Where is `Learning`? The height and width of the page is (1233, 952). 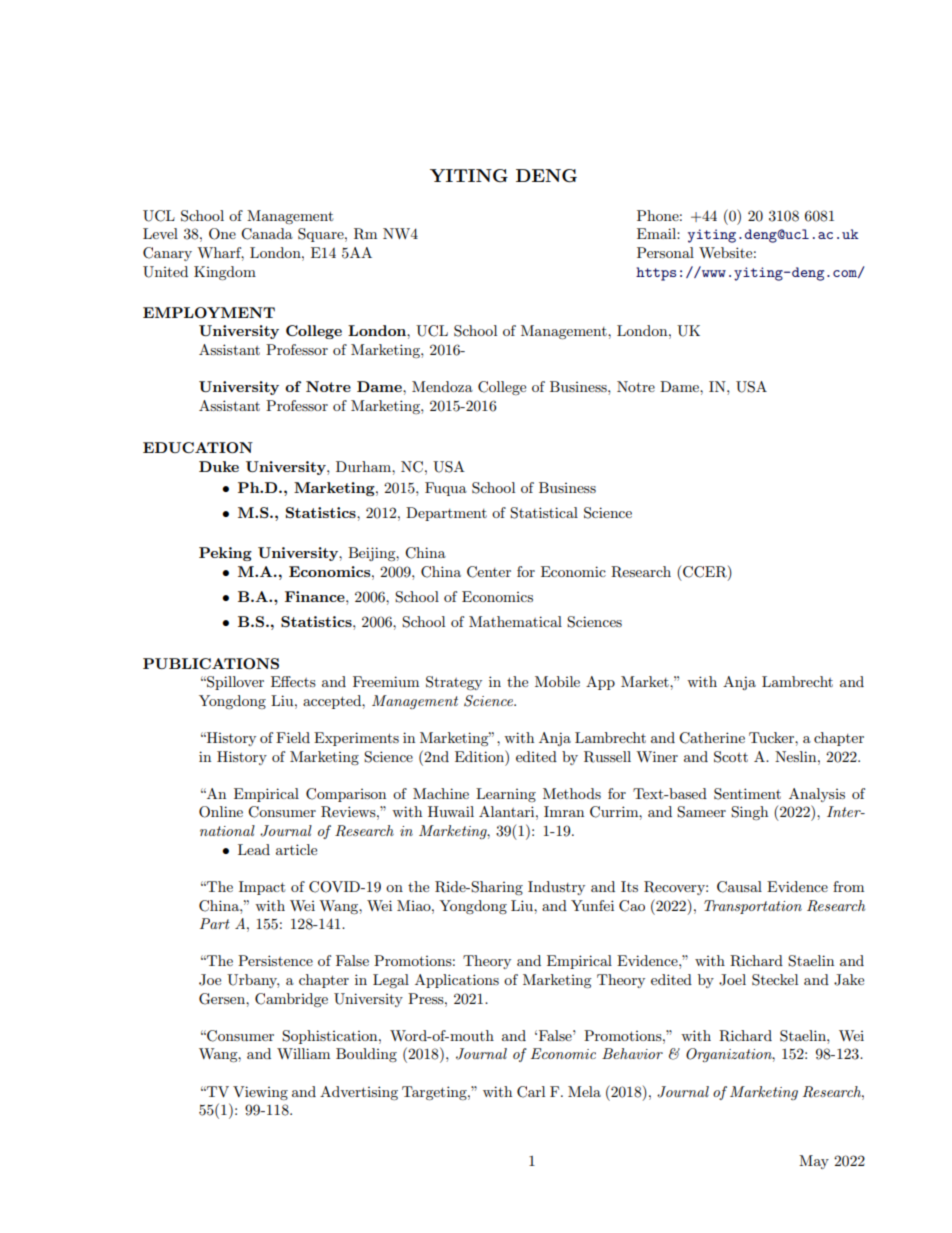 Learning is located at coordinates (506, 795).
